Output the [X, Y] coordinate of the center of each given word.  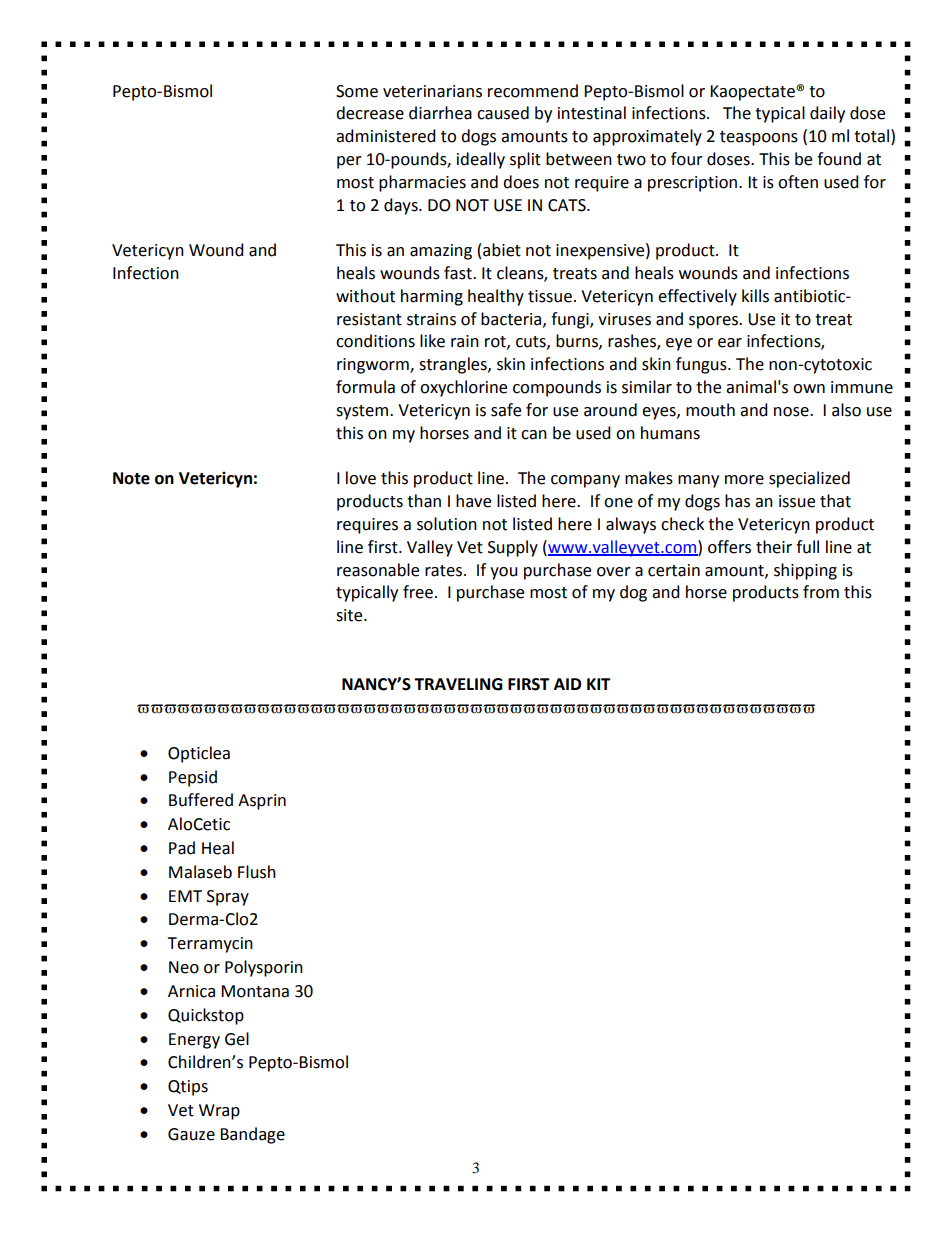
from [821, 592]
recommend [533, 91]
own [809, 389]
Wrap [219, 1112]
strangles [454, 365]
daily [827, 114]
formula [365, 387]
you [504, 573]
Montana [255, 991]
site [350, 615]
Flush [257, 872]
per [349, 162]
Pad [182, 848]
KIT [599, 684]
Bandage [252, 1135]
